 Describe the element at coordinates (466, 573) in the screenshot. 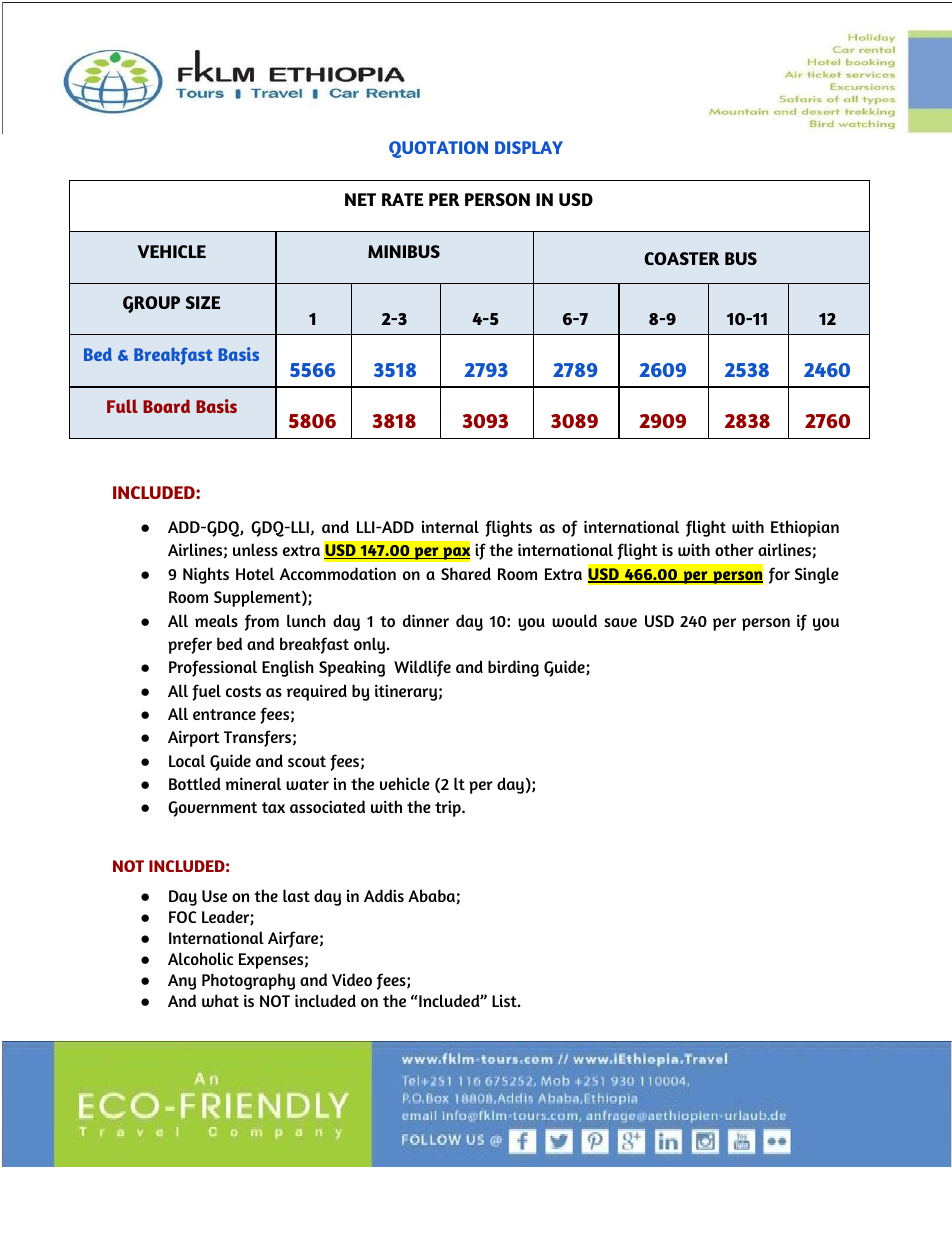

I see `Shared` at that location.
